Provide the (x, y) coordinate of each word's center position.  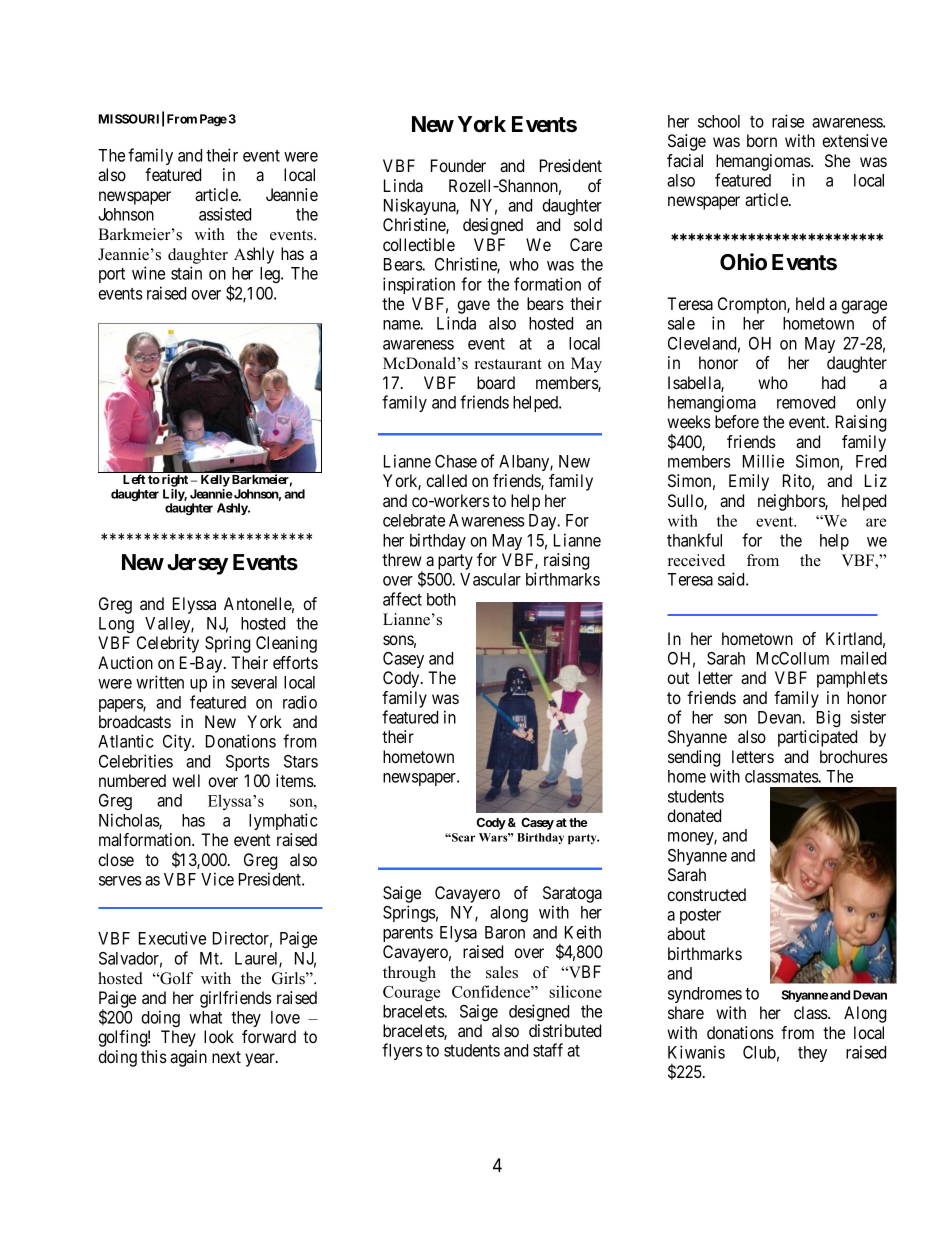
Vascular (490, 579)
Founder (458, 165)
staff (548, 1050)
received (696, 560)
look (219, 1036)
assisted (225, 214)
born (762, 140)
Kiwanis (696, 1052)
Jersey (197, 564)
